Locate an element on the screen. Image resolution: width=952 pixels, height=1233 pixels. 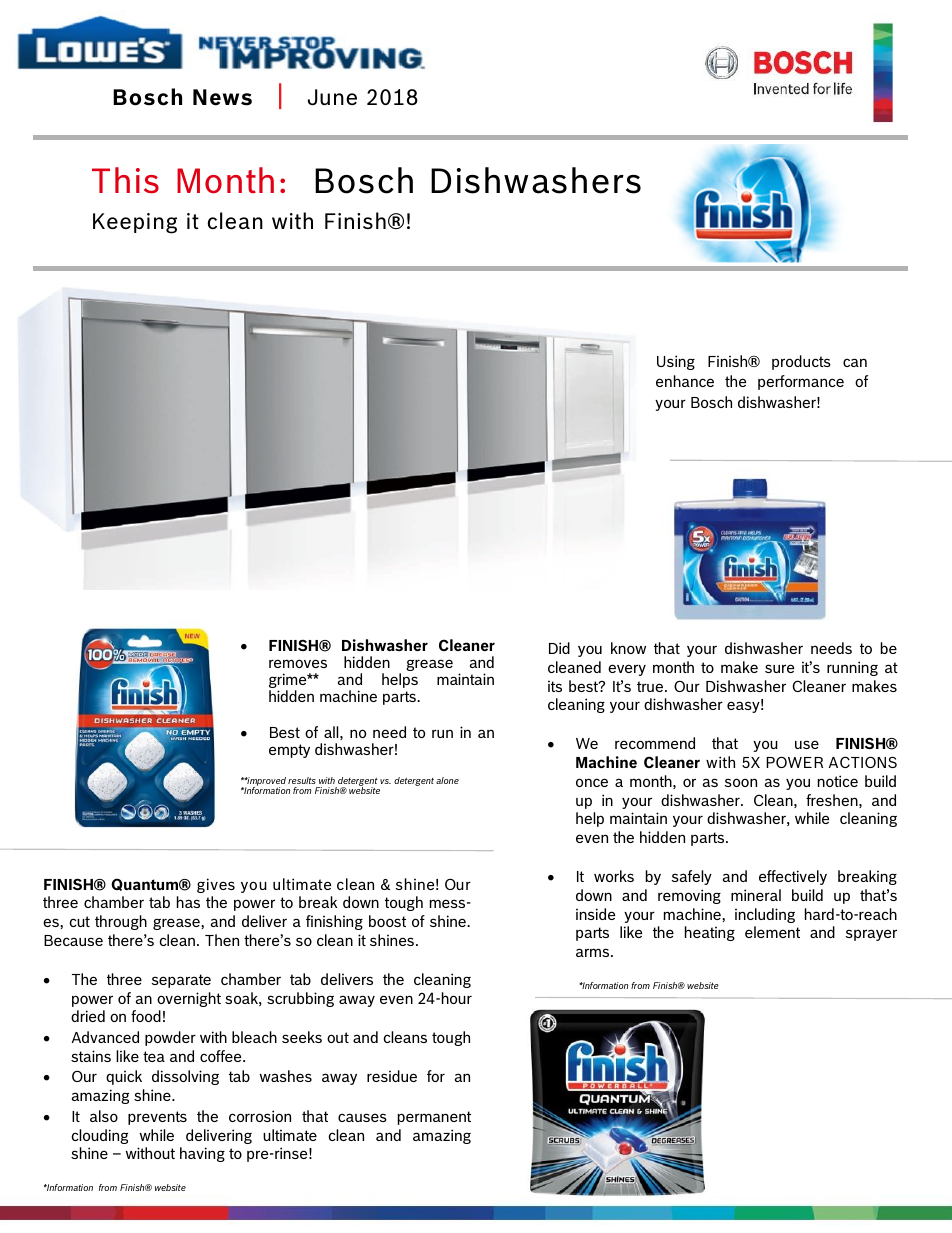
News is located at coordinates (222, 97).
